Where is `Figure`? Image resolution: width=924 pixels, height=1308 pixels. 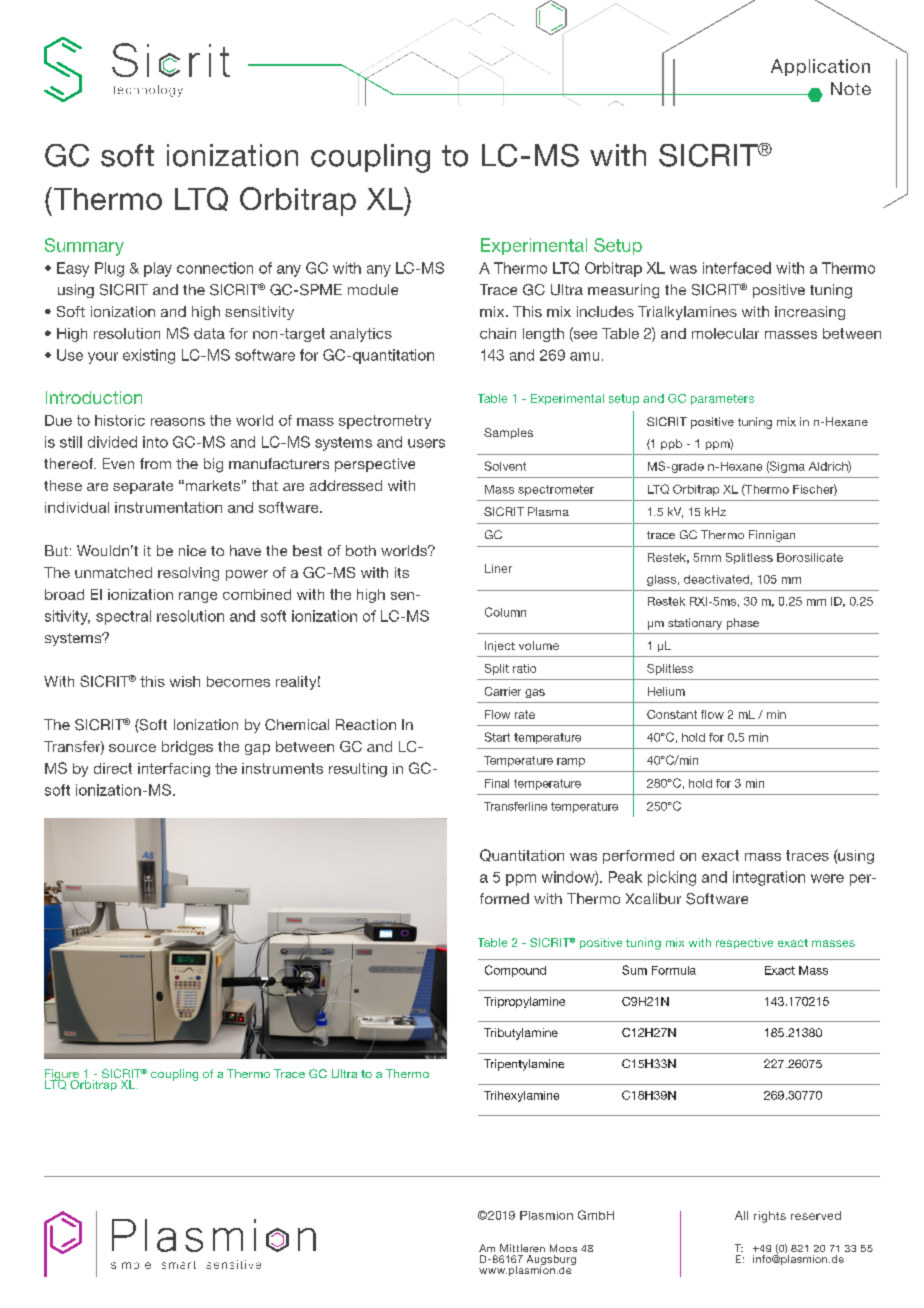 Figure is located at coordinates (62, 1076).
